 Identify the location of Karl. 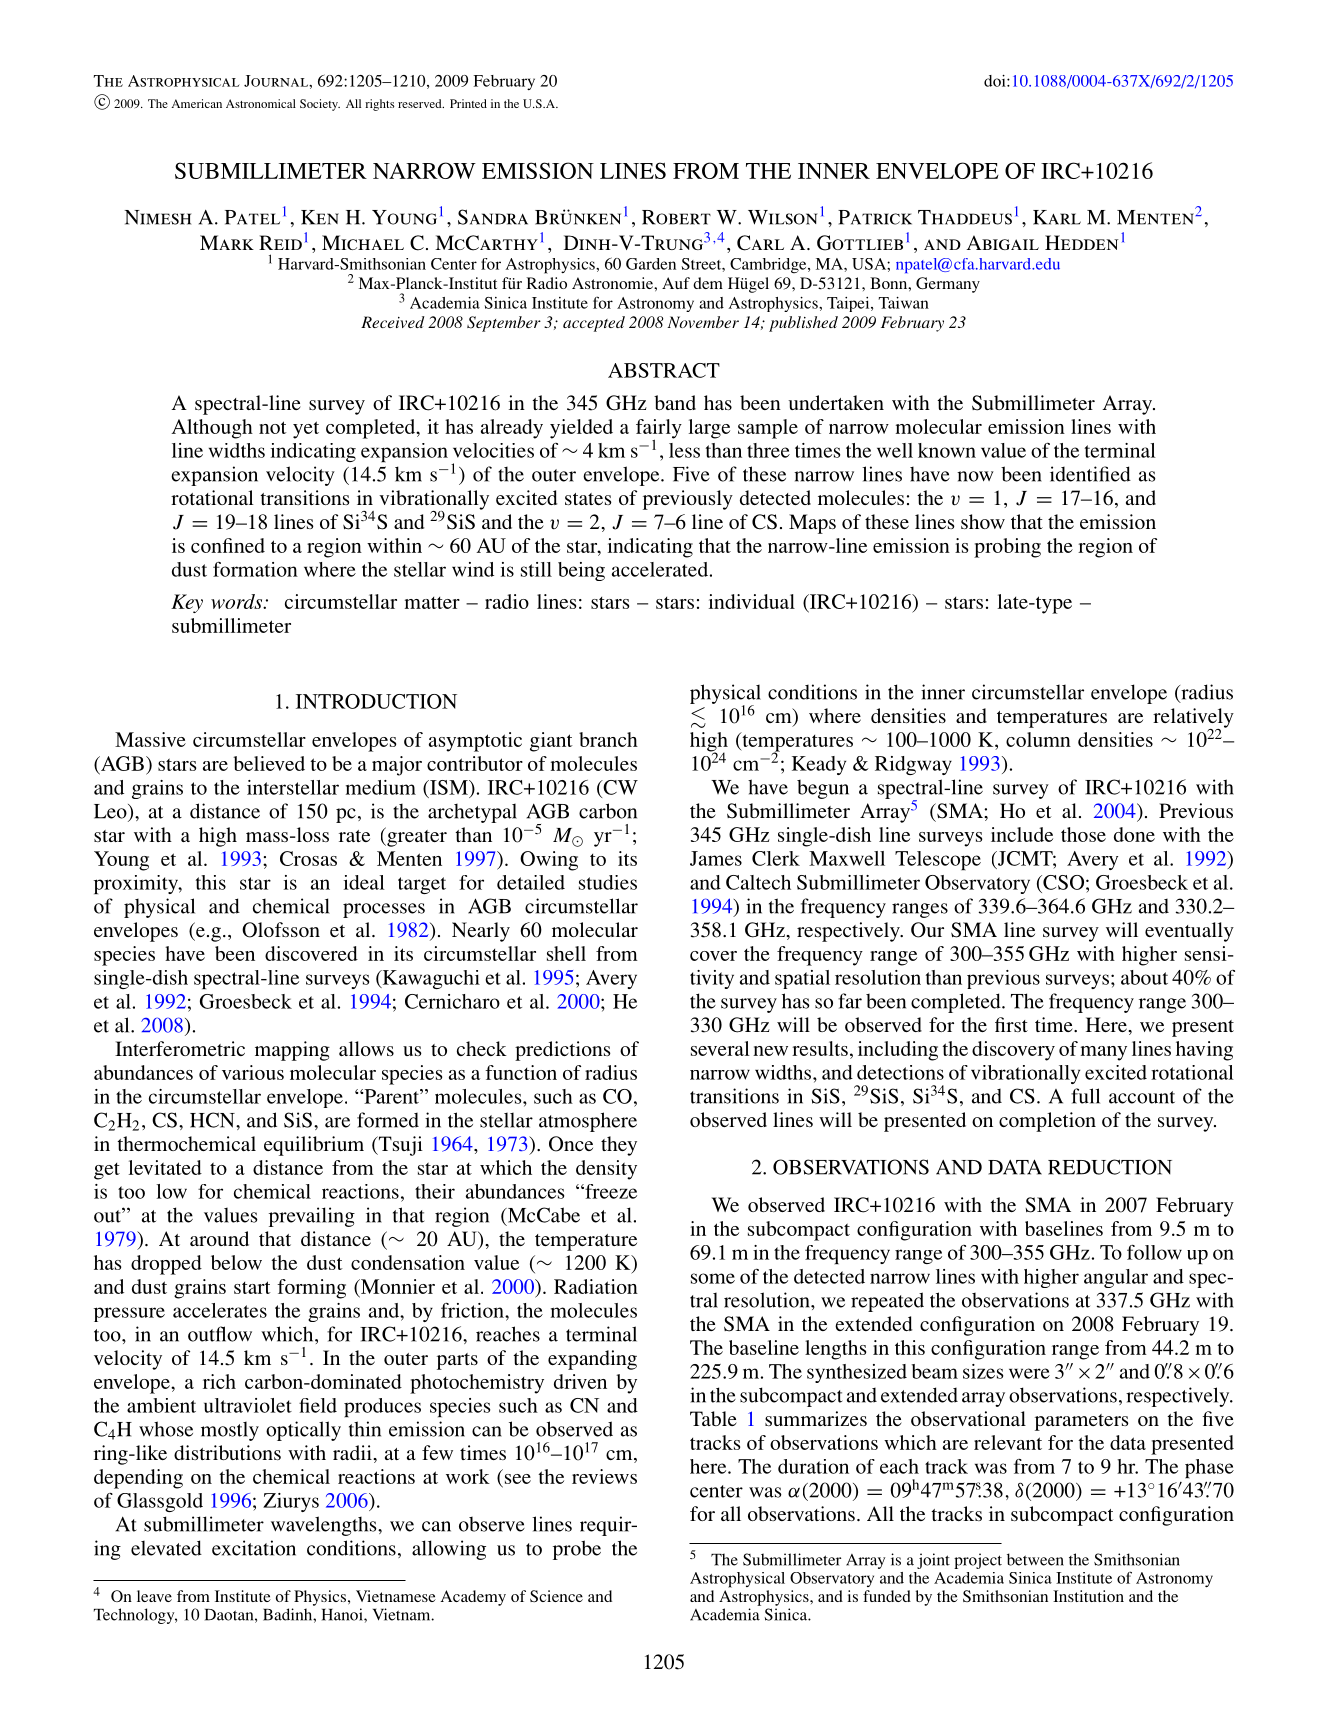
(1057, 217).
